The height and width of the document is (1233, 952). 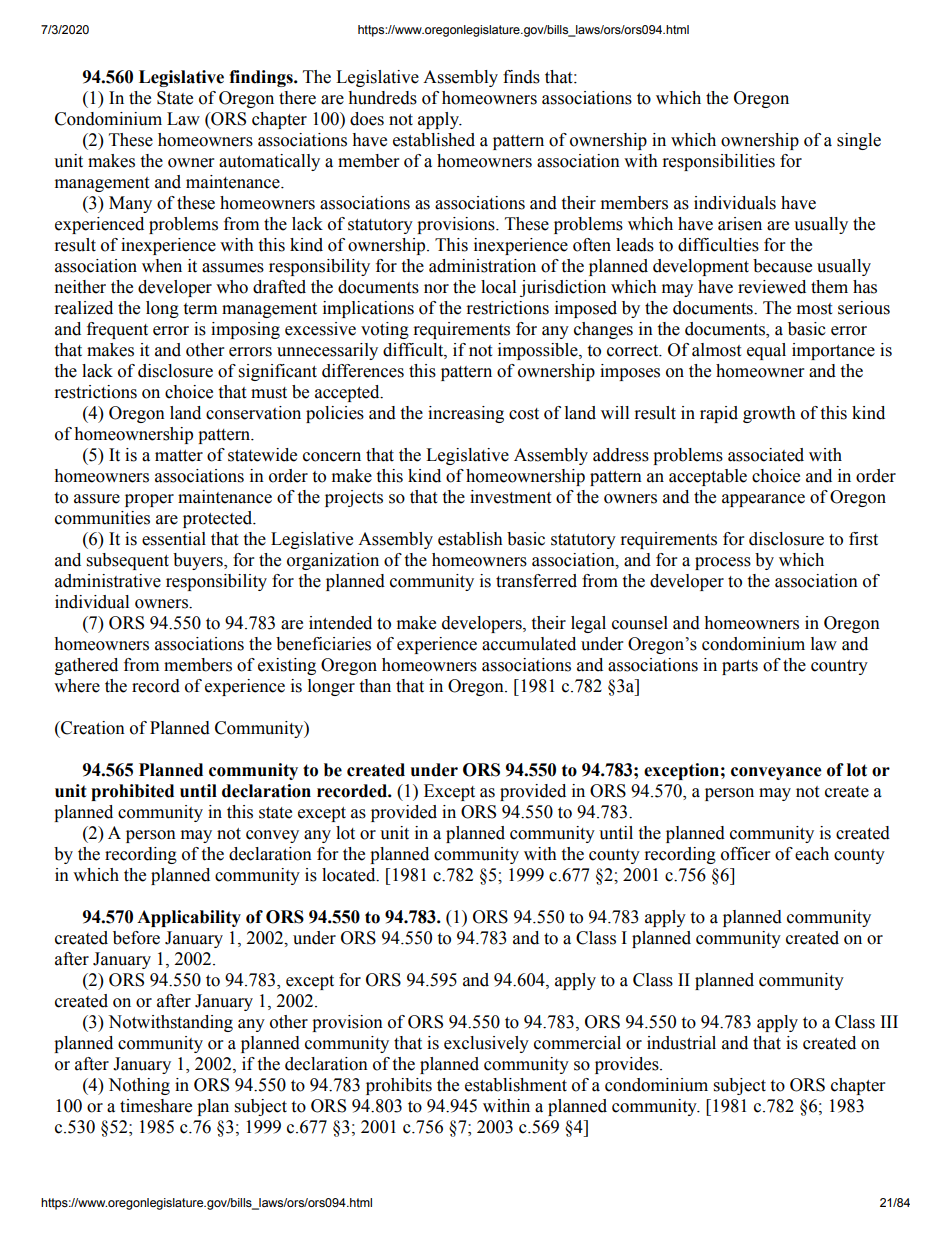 I want to click on single, so click(x=859, y=141).
